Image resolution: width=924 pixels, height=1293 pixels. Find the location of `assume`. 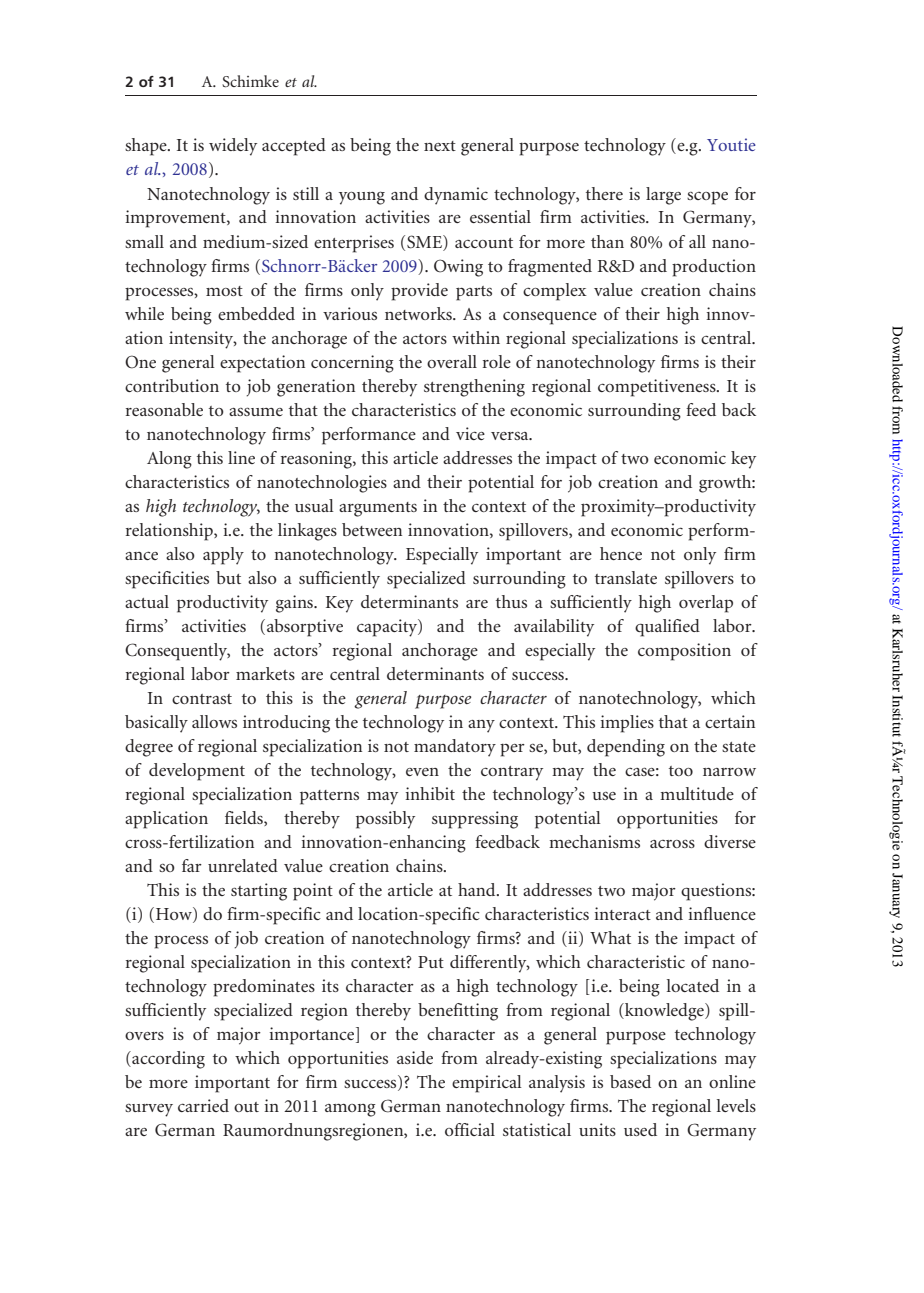

assume is located at coordinates (256, 412).
